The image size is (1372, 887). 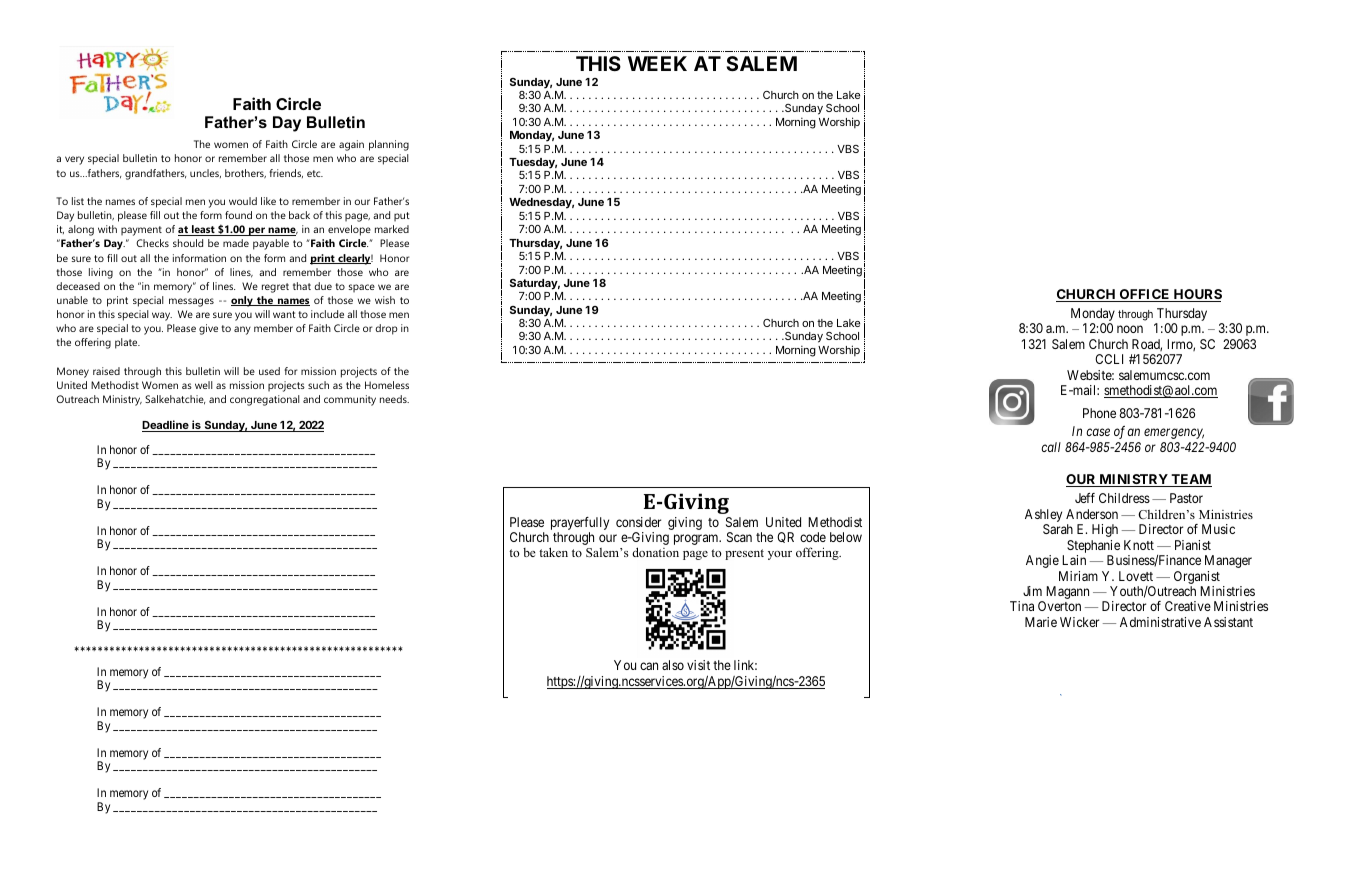 I want to click on WEEK, so click(x=657, y=63).
